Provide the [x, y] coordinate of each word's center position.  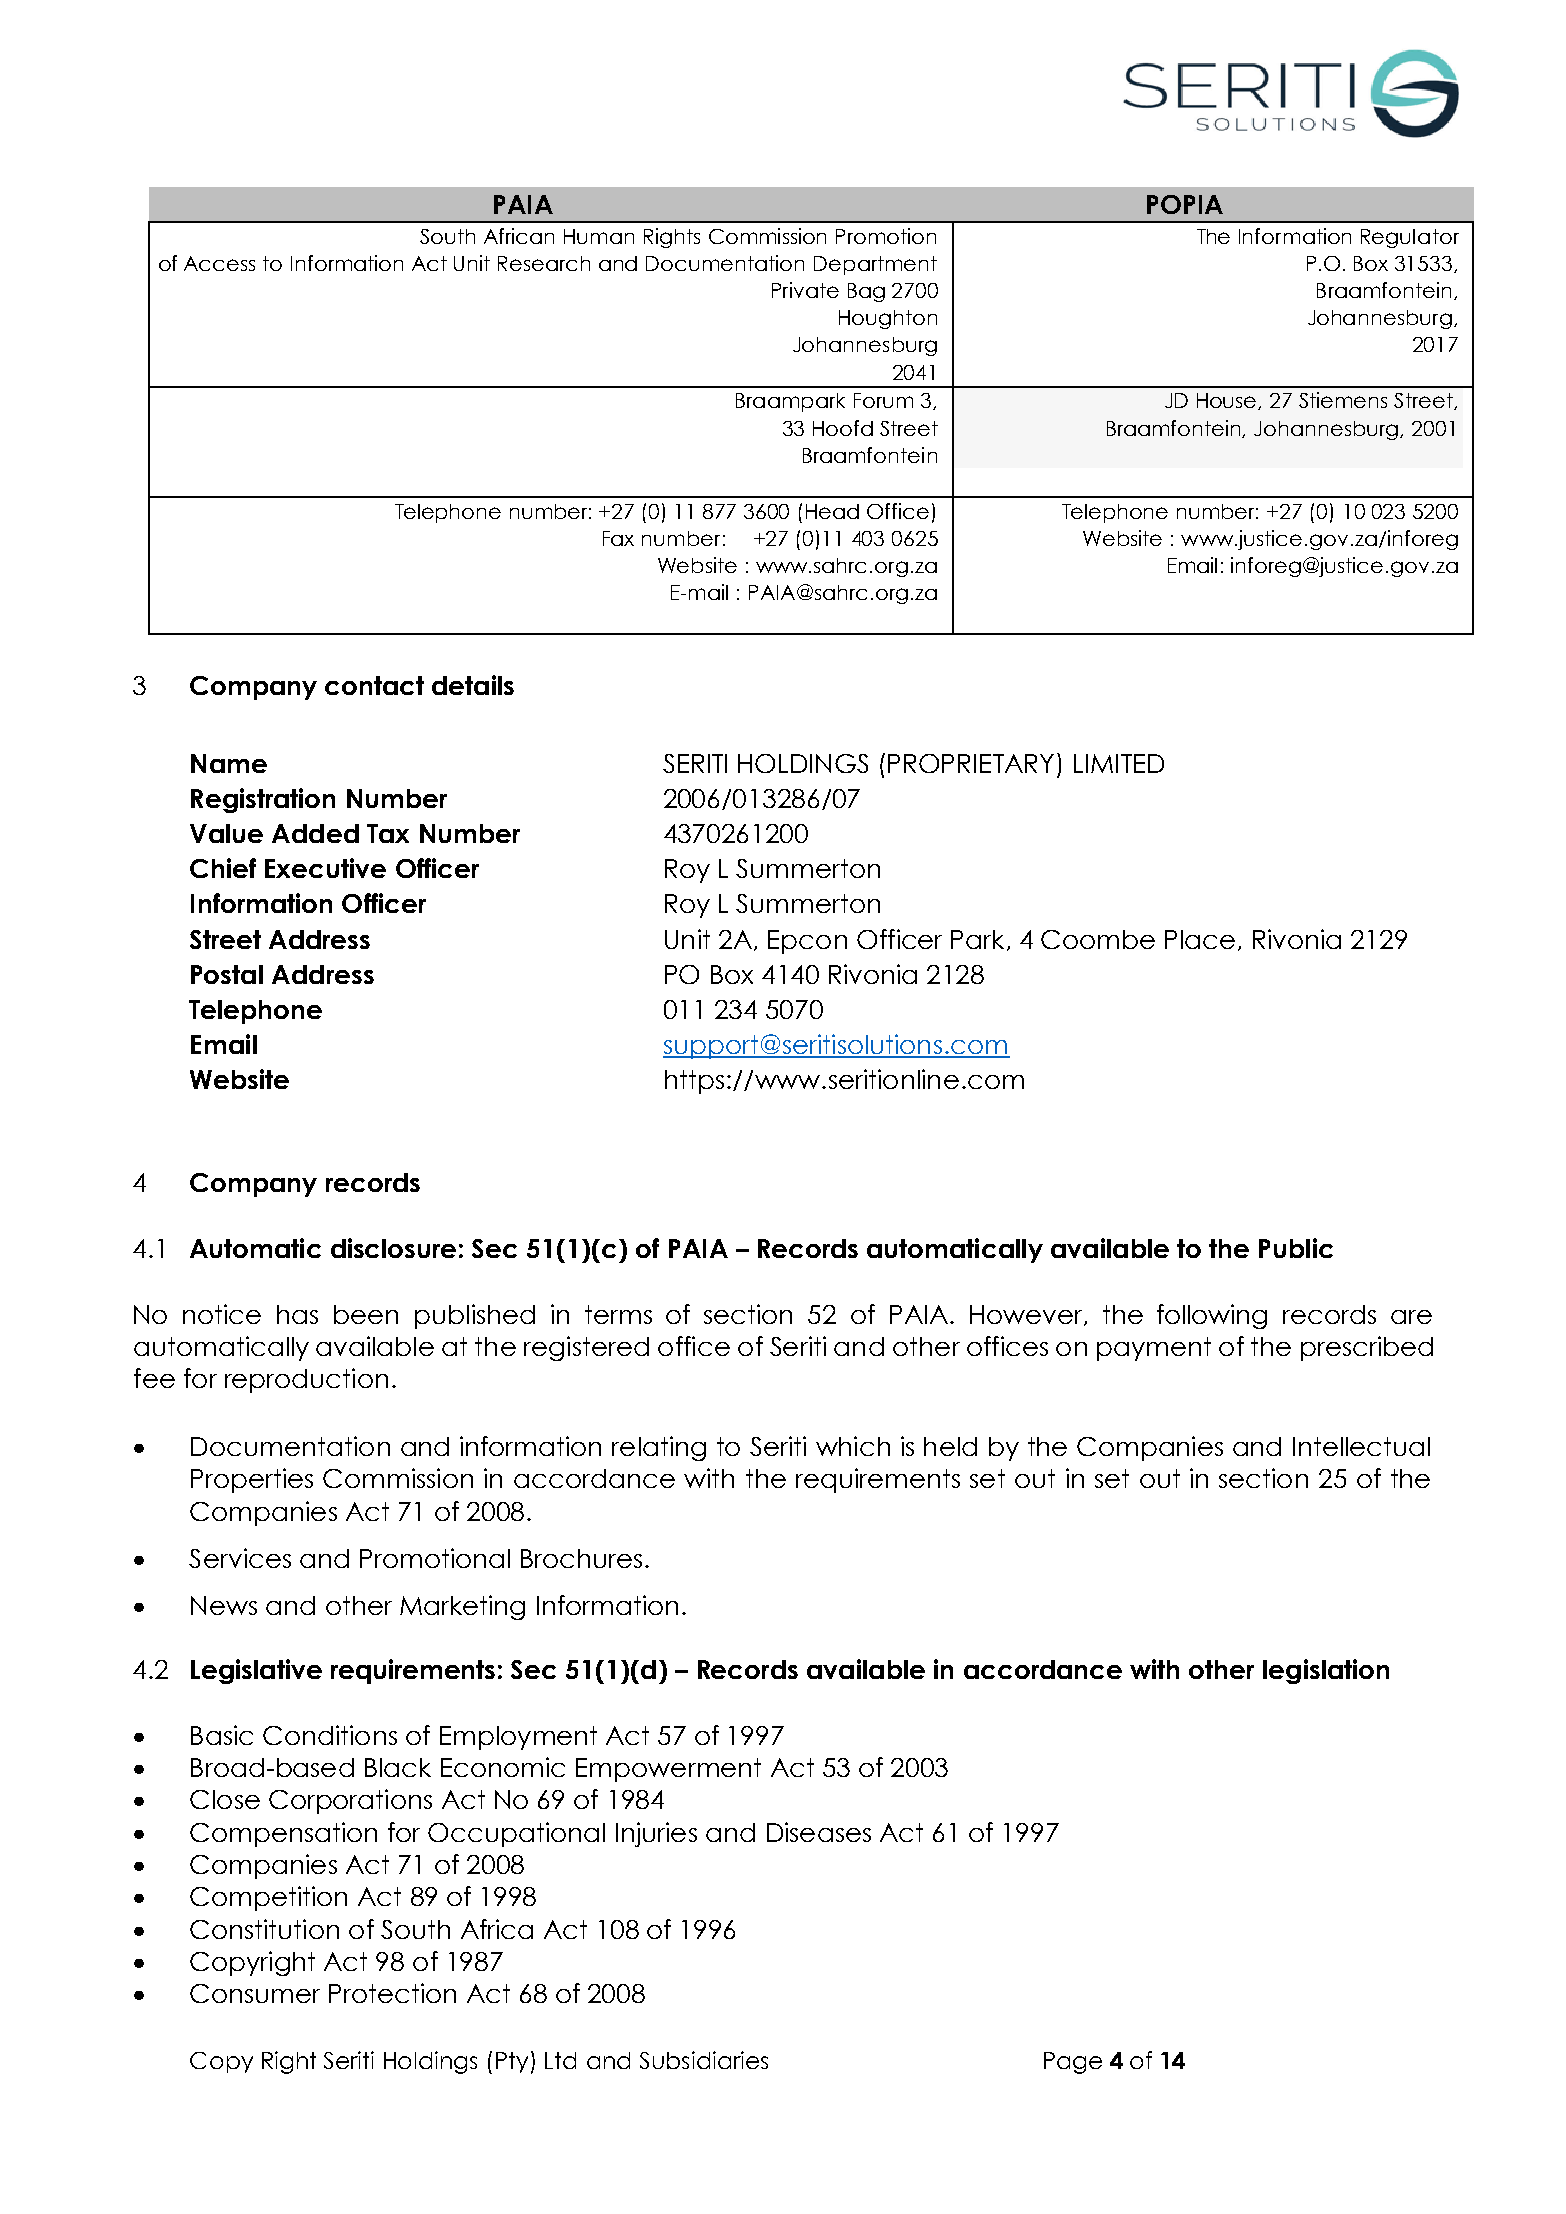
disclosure [393, 1248]
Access [219, 263]
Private [805, 290]
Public [1296, 1248]
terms [618, 1314]
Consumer [255, 1993]
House [1228, 401]
